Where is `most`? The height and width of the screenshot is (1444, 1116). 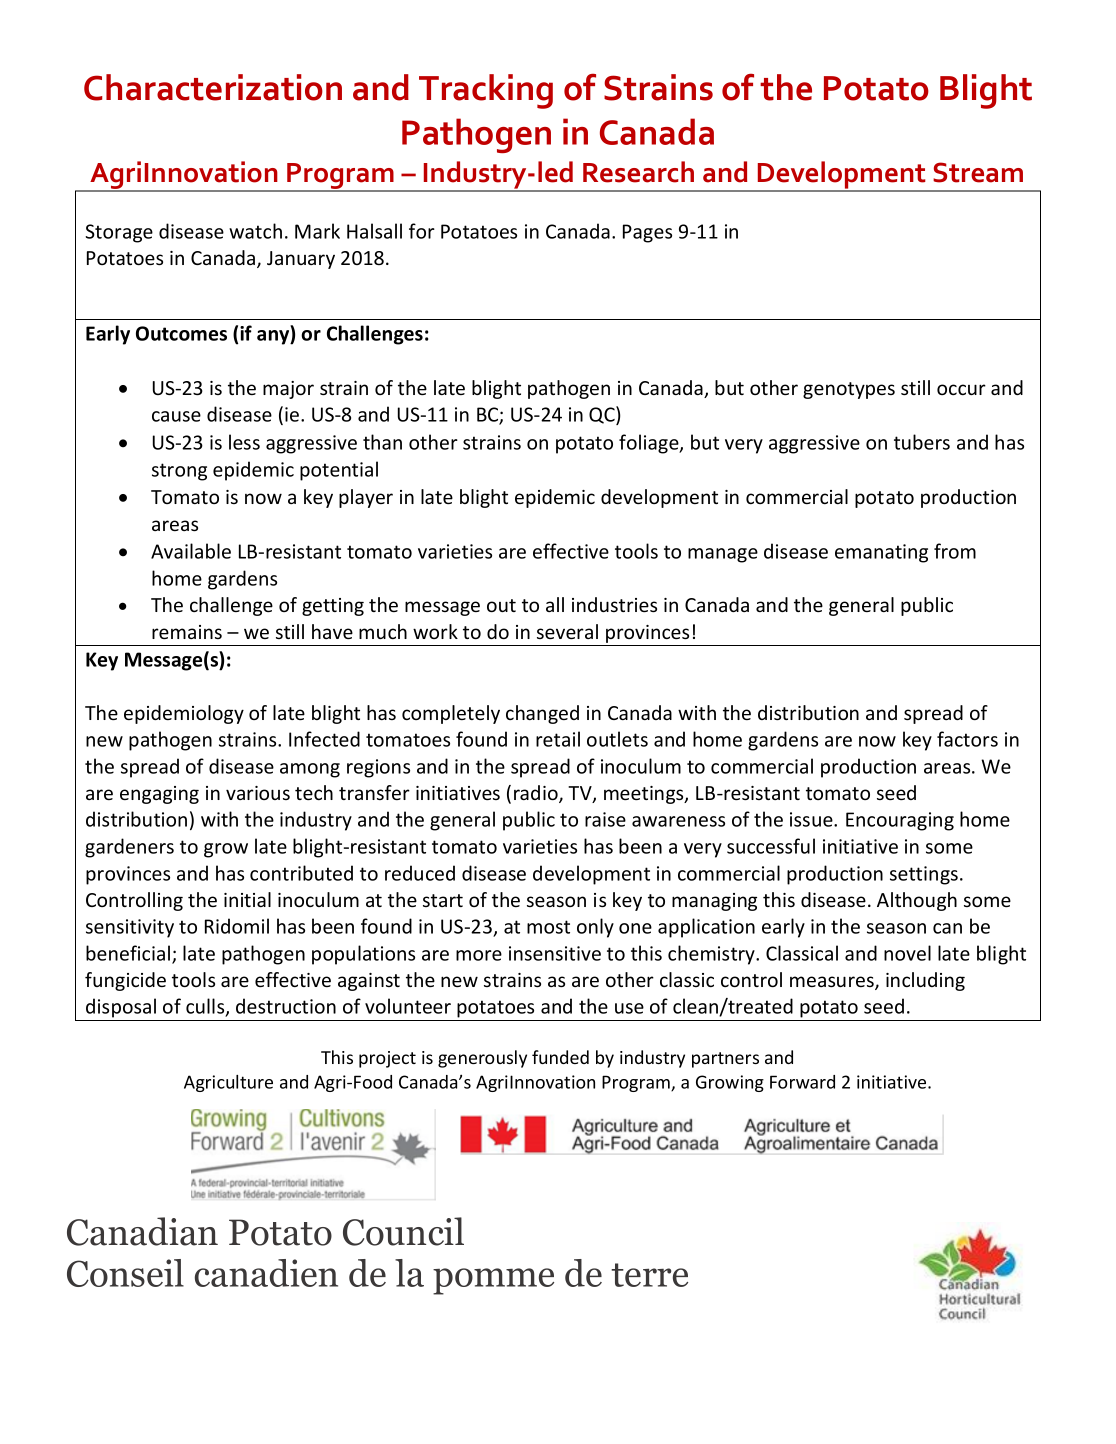 most is located at coordinates (548, 927).
